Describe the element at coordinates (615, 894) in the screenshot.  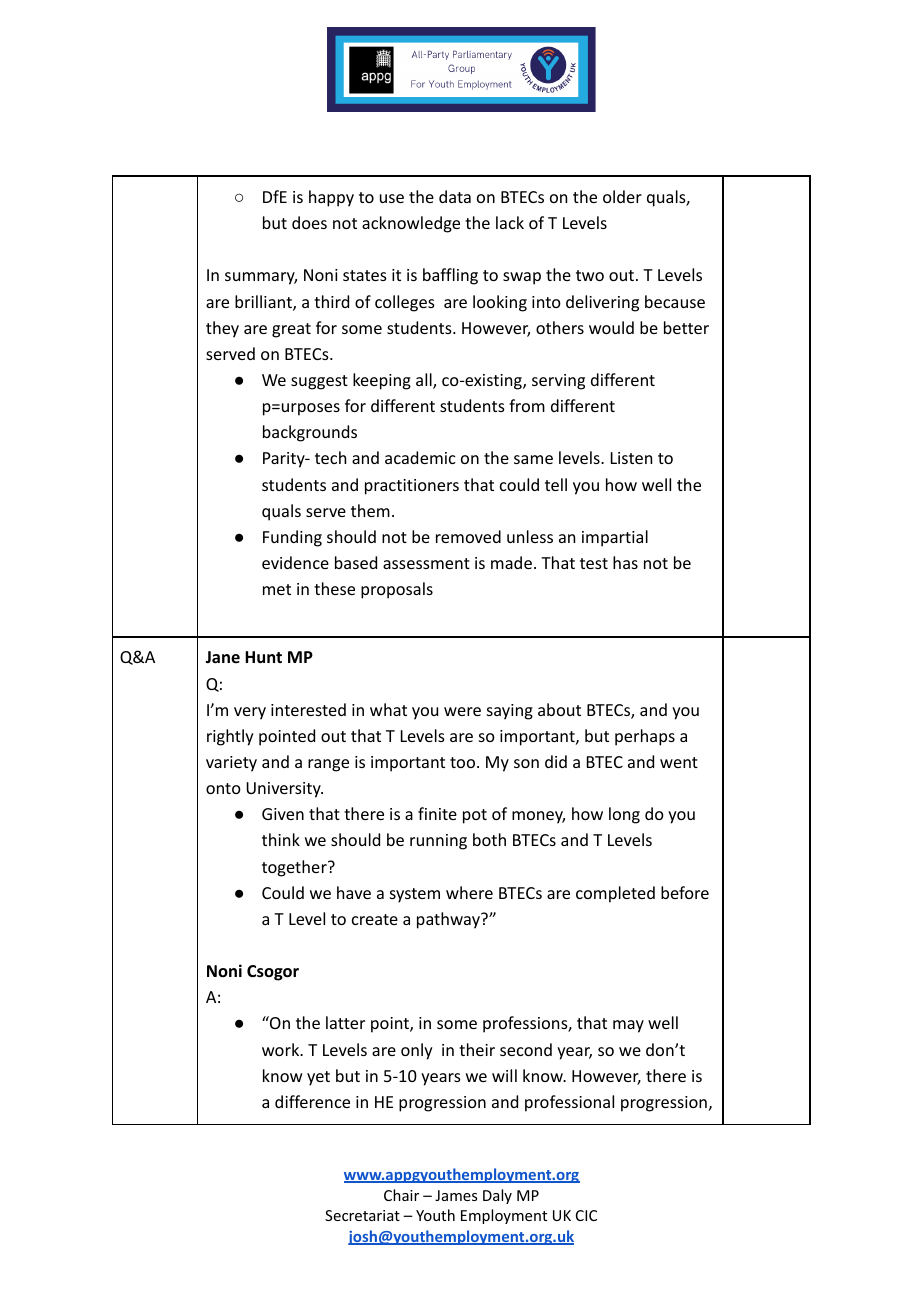
I see `completed` at that location.
